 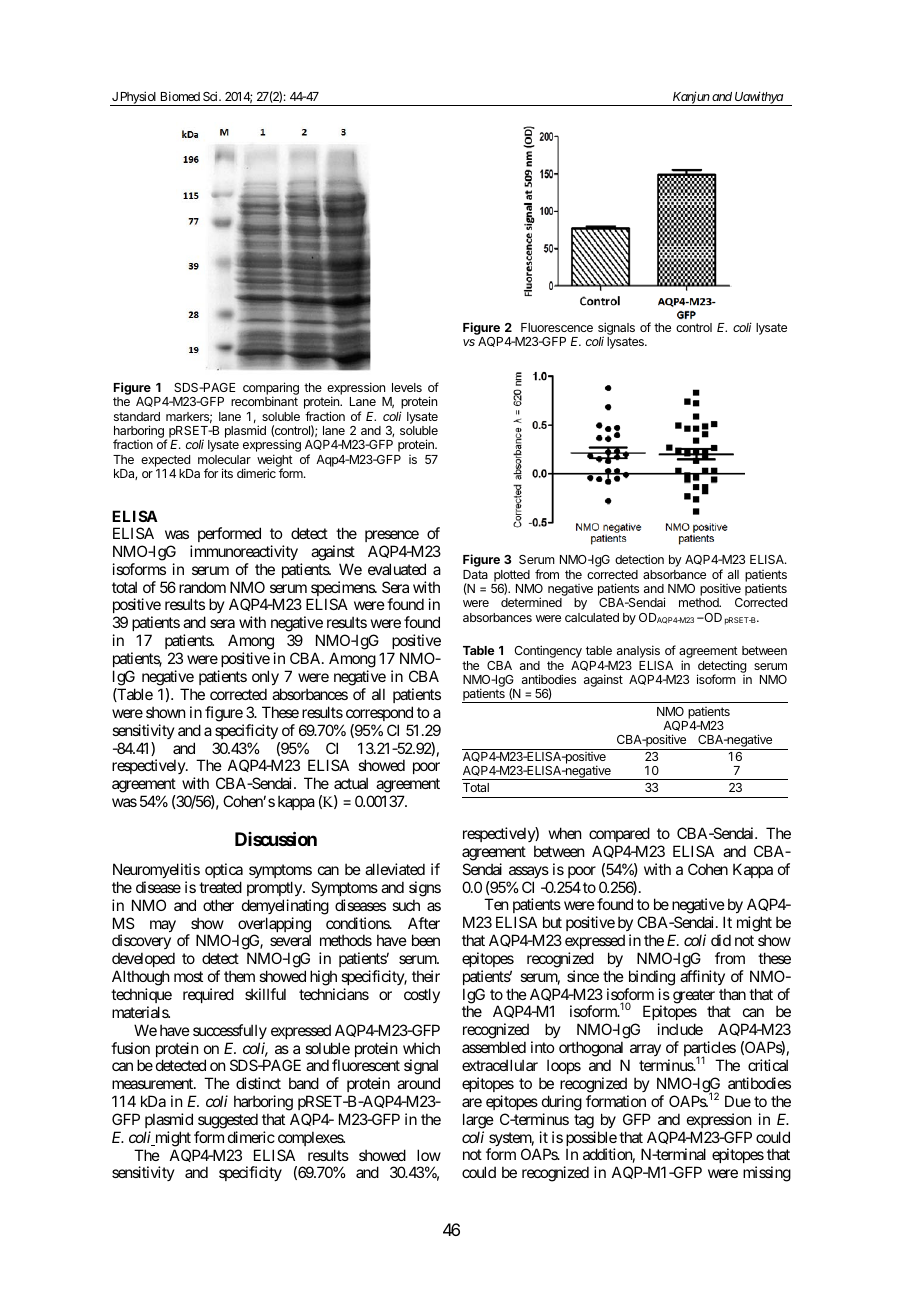 I want to click on low, so click(x=429, y=1155).
